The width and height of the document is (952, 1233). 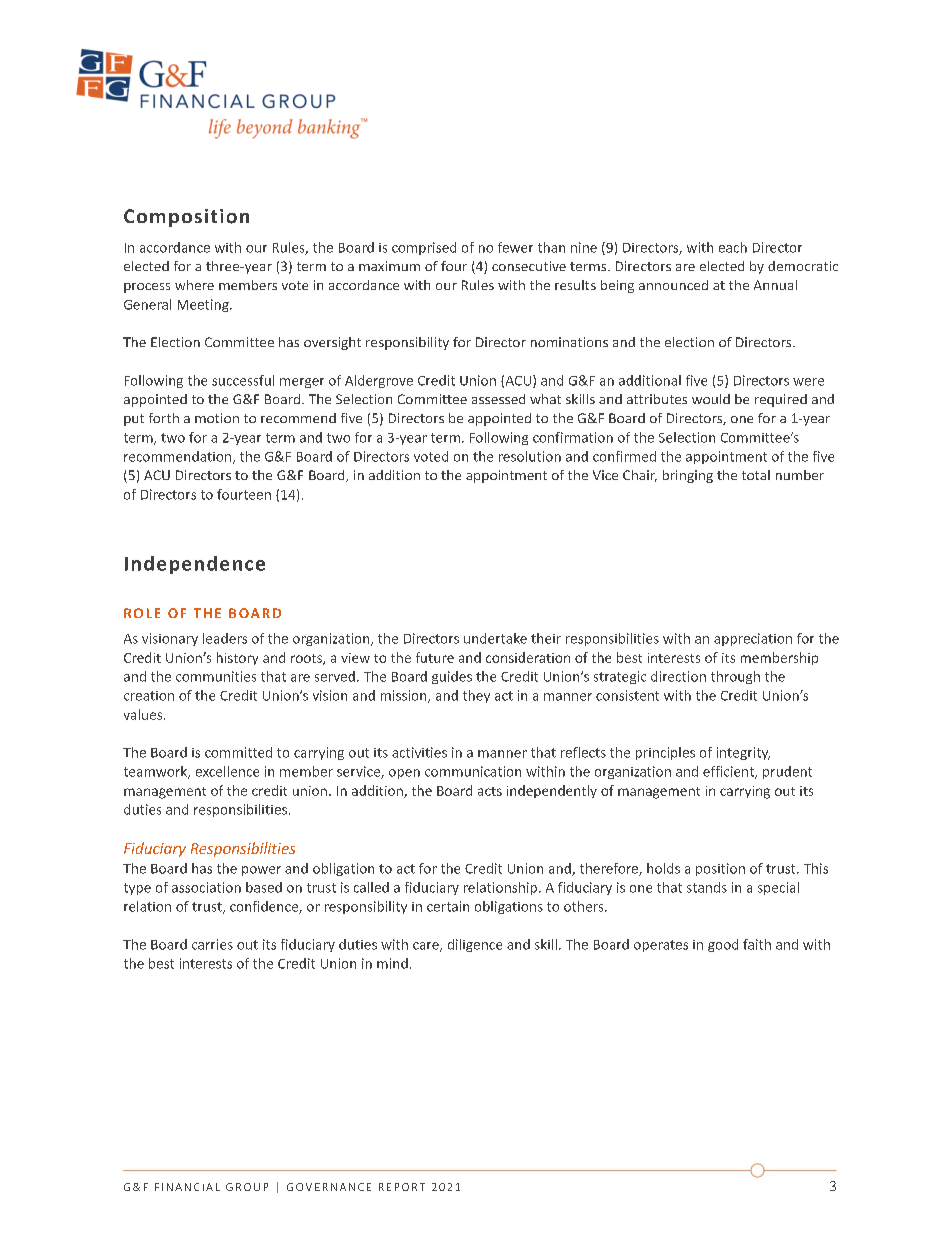 What do you see at coordinates (402, 1187) in the document?
I see `REPORT` at bounding box center [402, 1187].
